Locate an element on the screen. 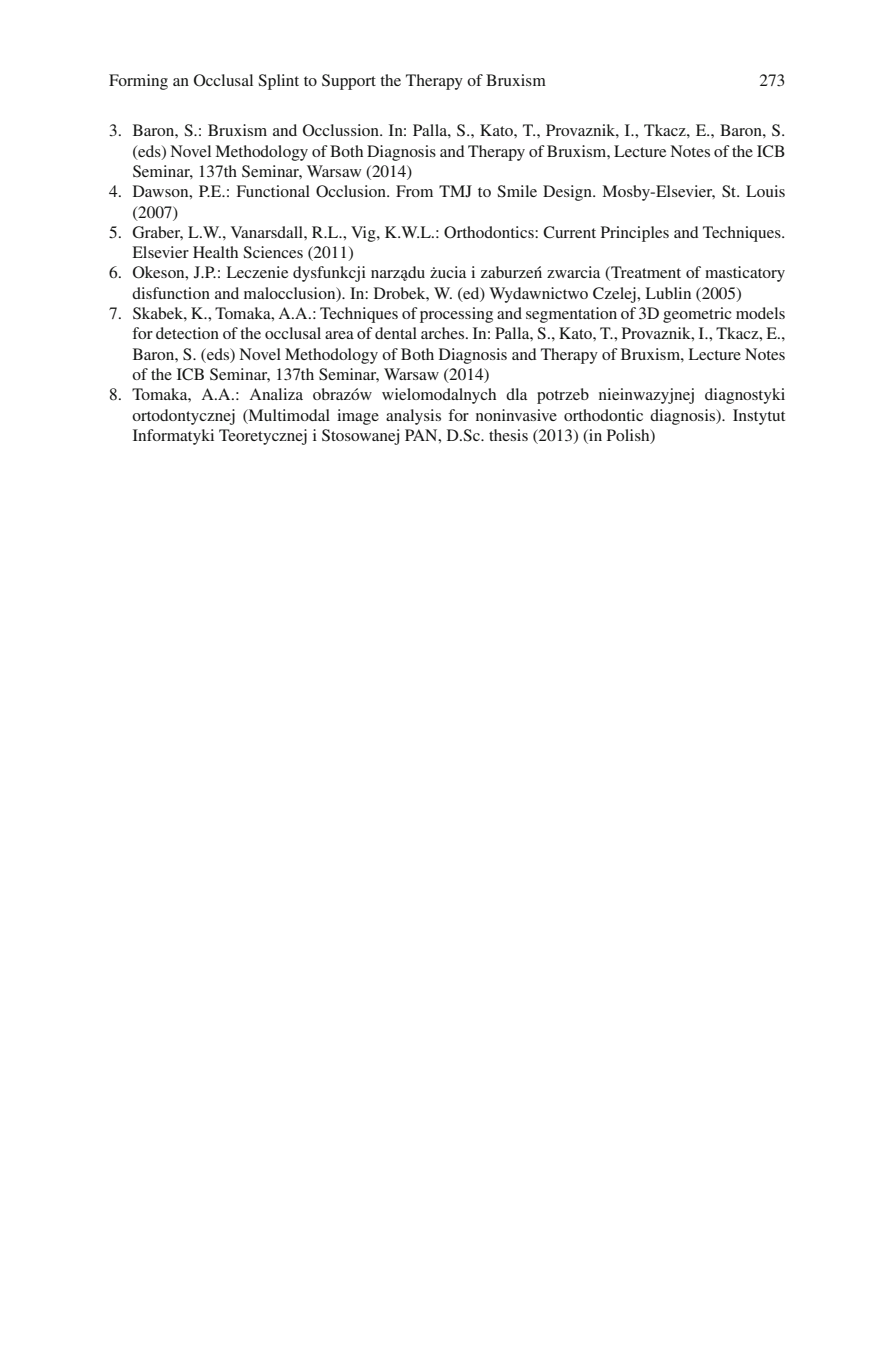  detection is located at coordinates (187, 333).
